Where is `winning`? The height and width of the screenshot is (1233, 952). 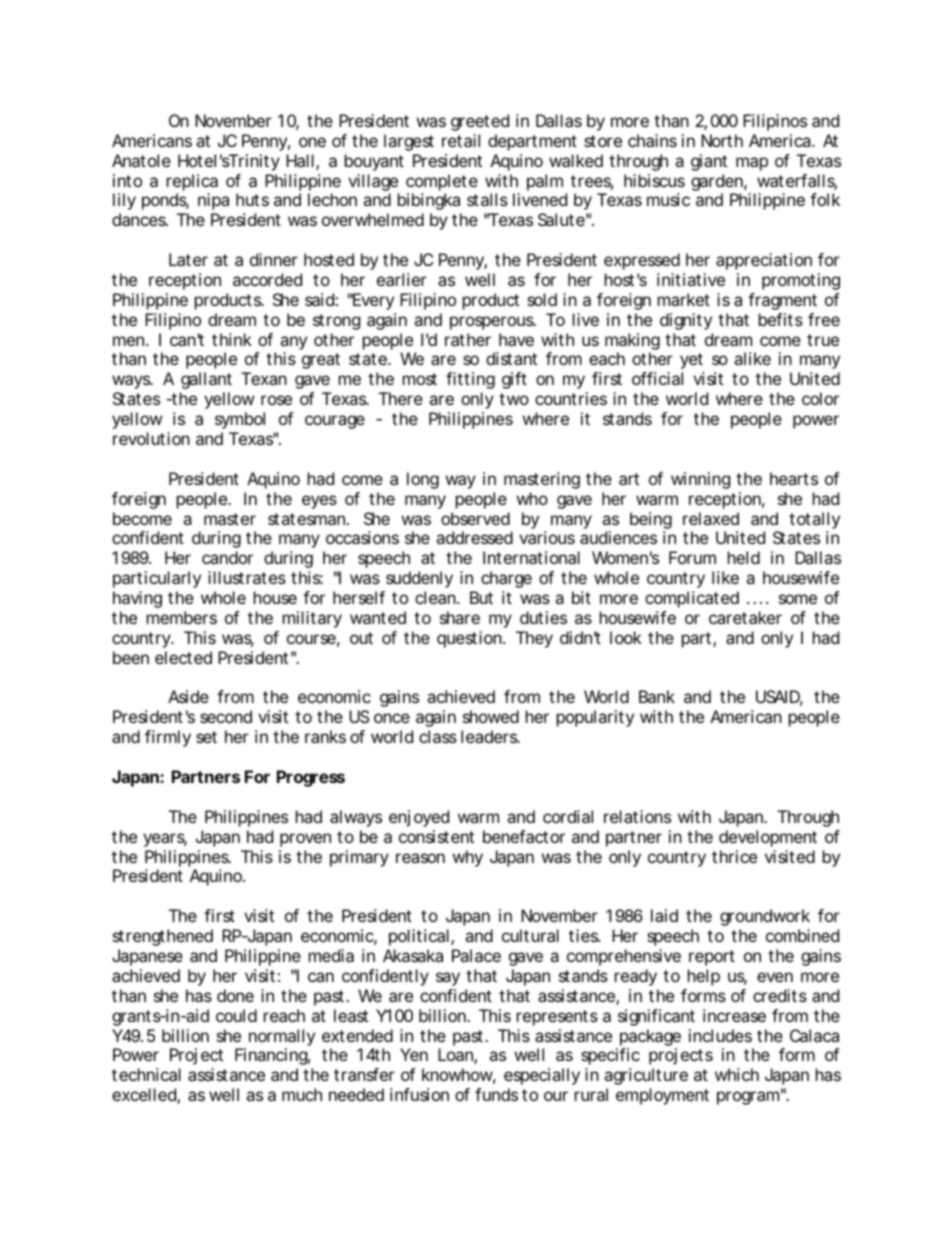 winning is located at coordinates (700, 480).
